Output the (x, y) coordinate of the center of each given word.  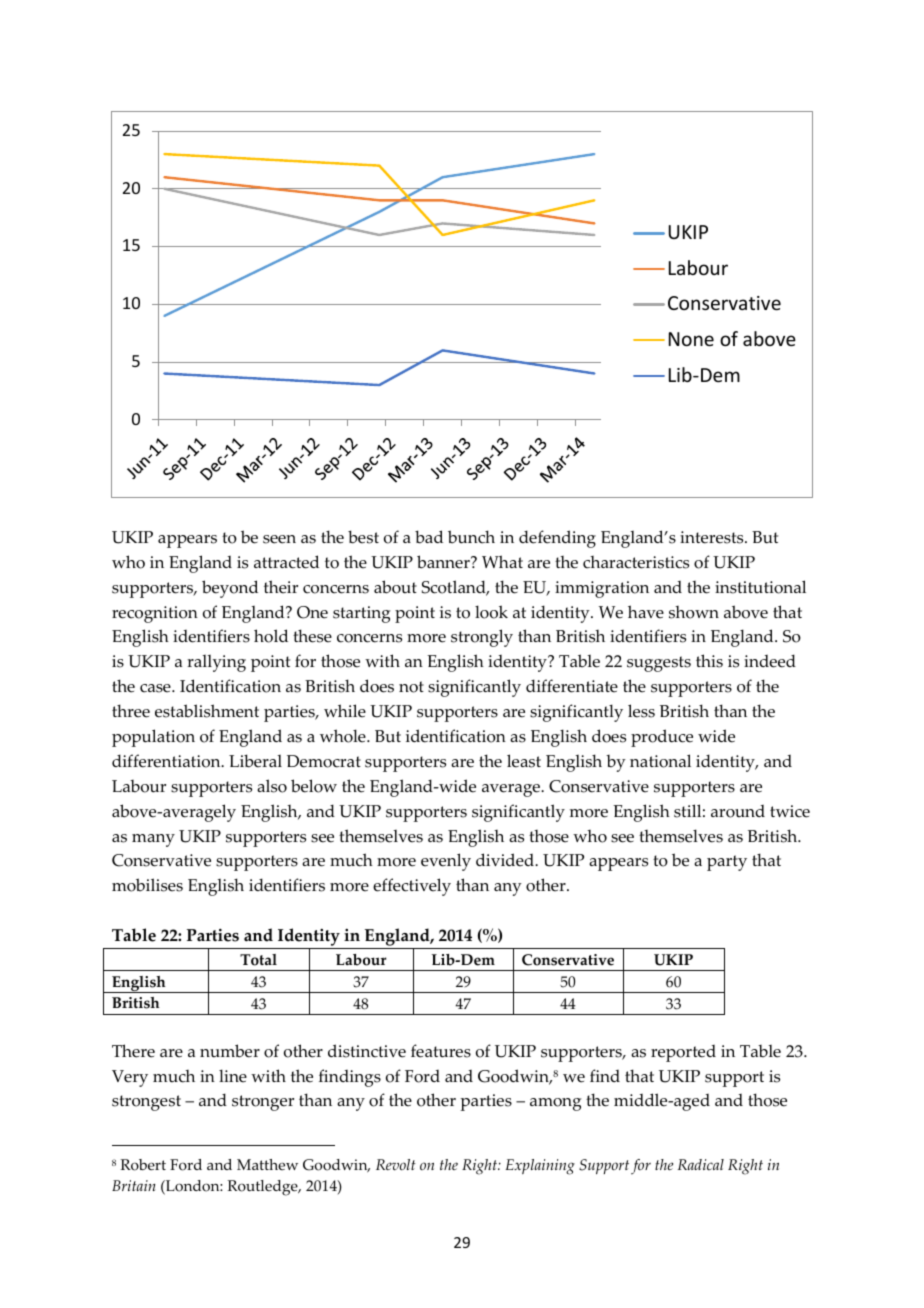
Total (258, 960)
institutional (760, 587)
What (502, 561)
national (660, 761)
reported (683, 1053)
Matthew (267, 1164)
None (691, 339)
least (524, 761)
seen (279, 539)
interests (713, 537)
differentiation (167, 761)
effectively (412, 887)
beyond (230, 589)
